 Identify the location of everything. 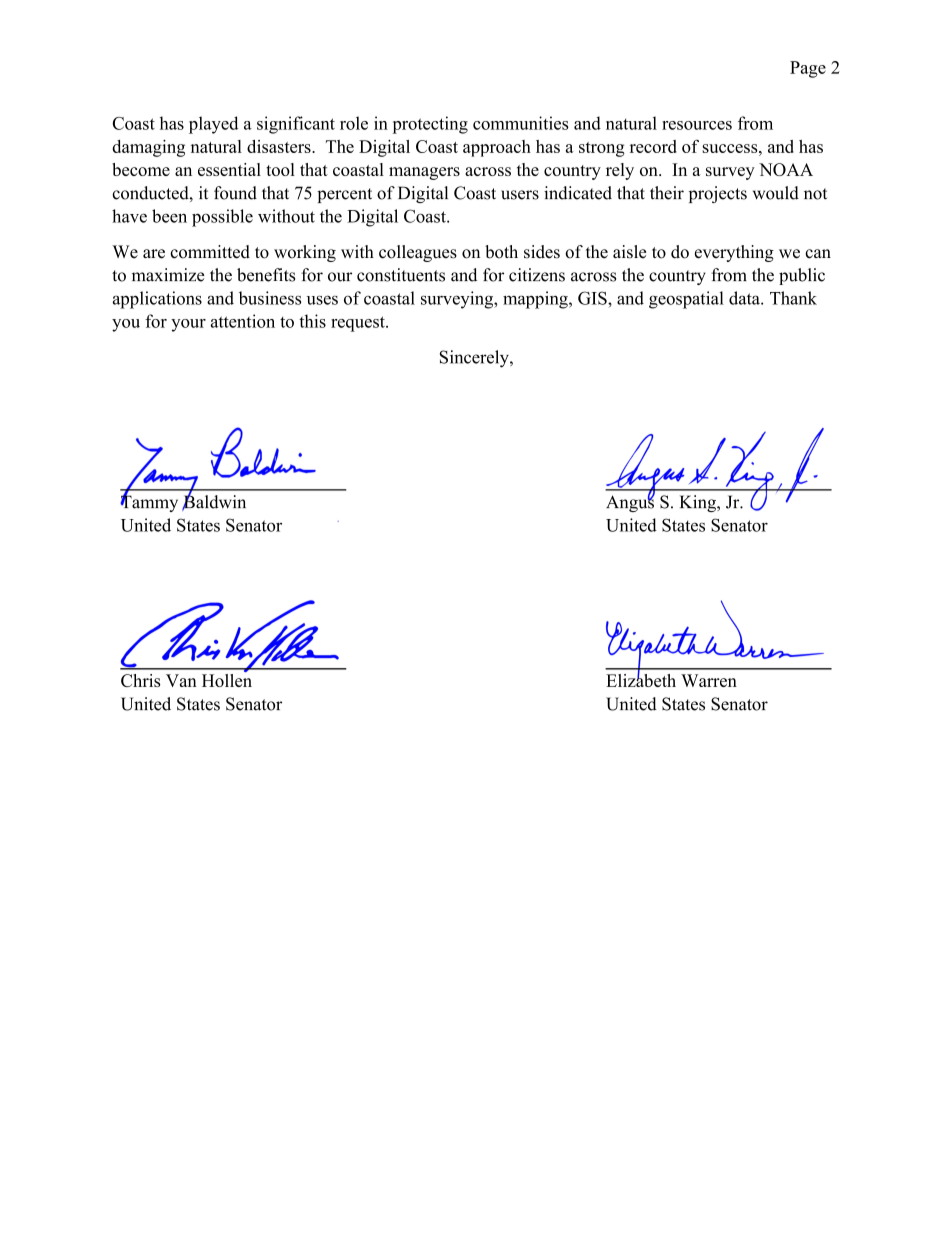
(734, 253).
